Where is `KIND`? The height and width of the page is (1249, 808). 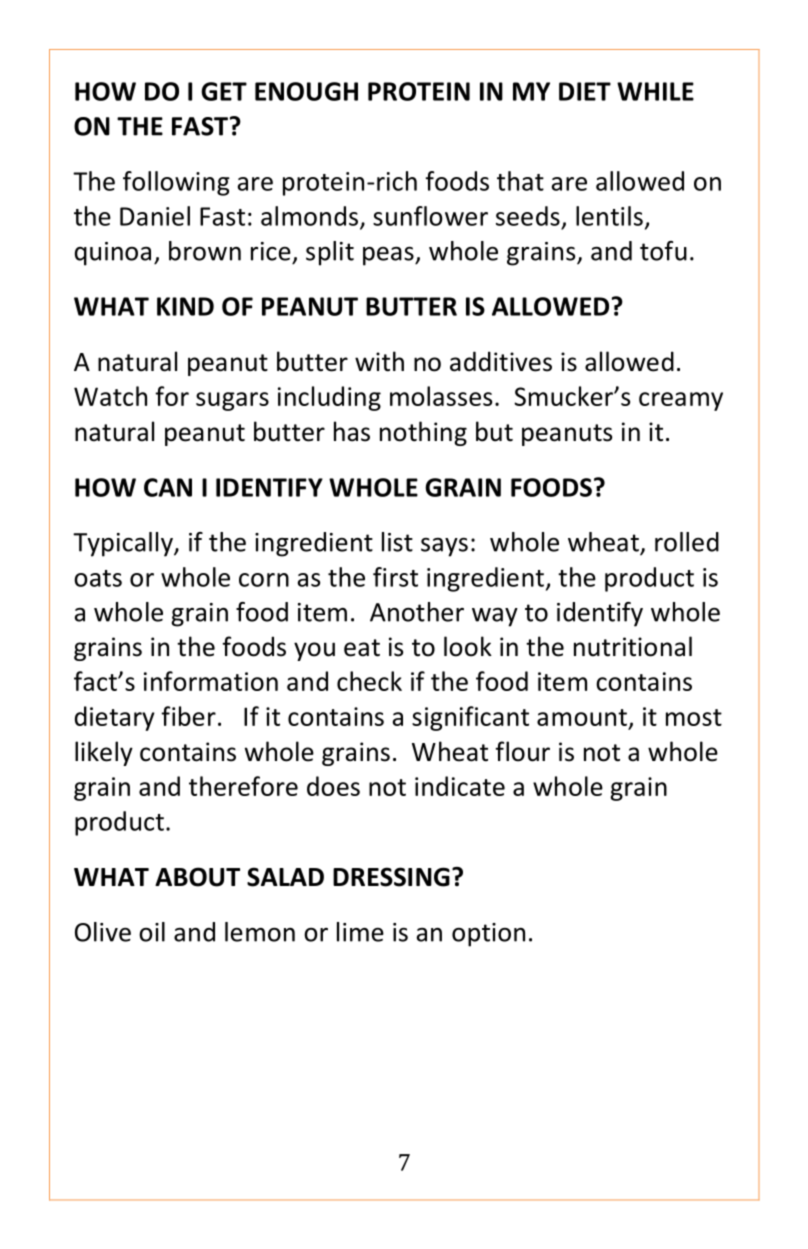
KIND is located at coordinates (185, 306).
